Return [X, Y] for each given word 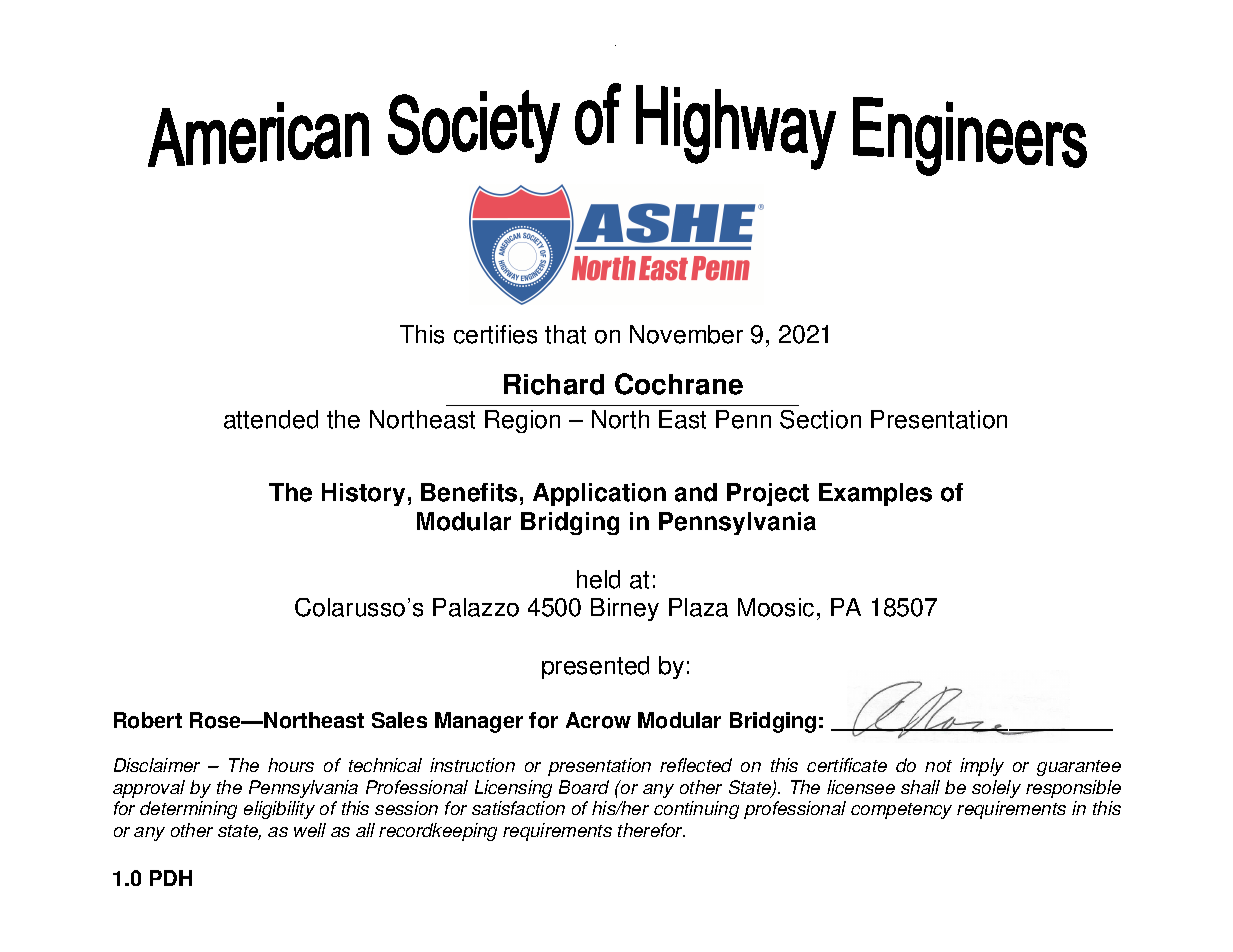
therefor [651, 830]
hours [291, 765]
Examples [875, 494]
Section [820, 419]
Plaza [698, 607]
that [565, 334]
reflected [696, 765]
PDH [171, 878]
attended [271, 419]
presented [595, 667]
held [598, 579]
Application [599, 494]
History [363, 494]
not [938, 766]
